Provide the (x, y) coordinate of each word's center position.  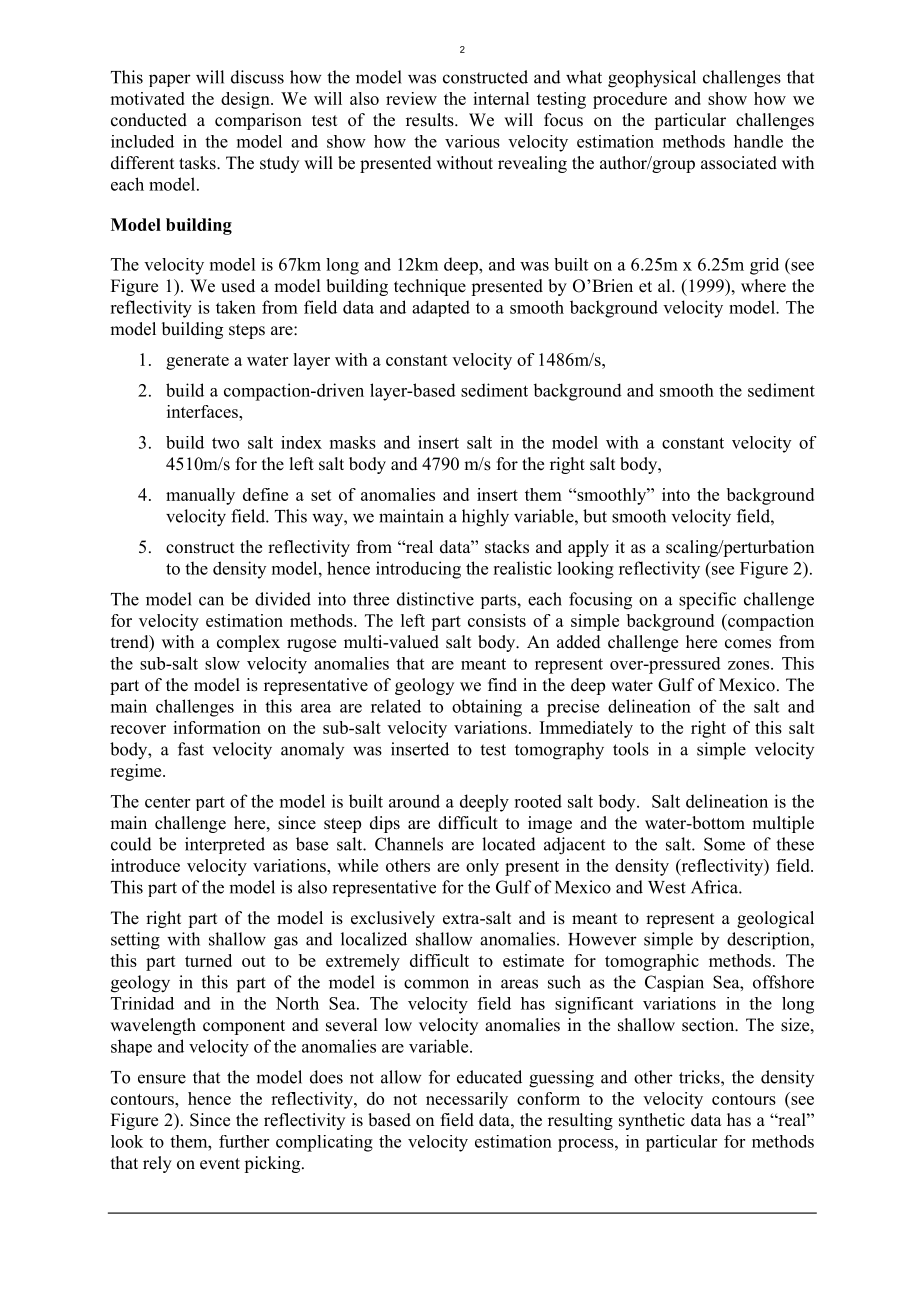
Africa (715, 887)
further (244, 1141)
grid (764, 266)
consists (497, 620)
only (482, 867)
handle (758, 141)
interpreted (225, 845)
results (431, 120)
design (246, 100)
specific (707, 601)
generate (197, 362)
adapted (441, 308)
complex (248, 643)
